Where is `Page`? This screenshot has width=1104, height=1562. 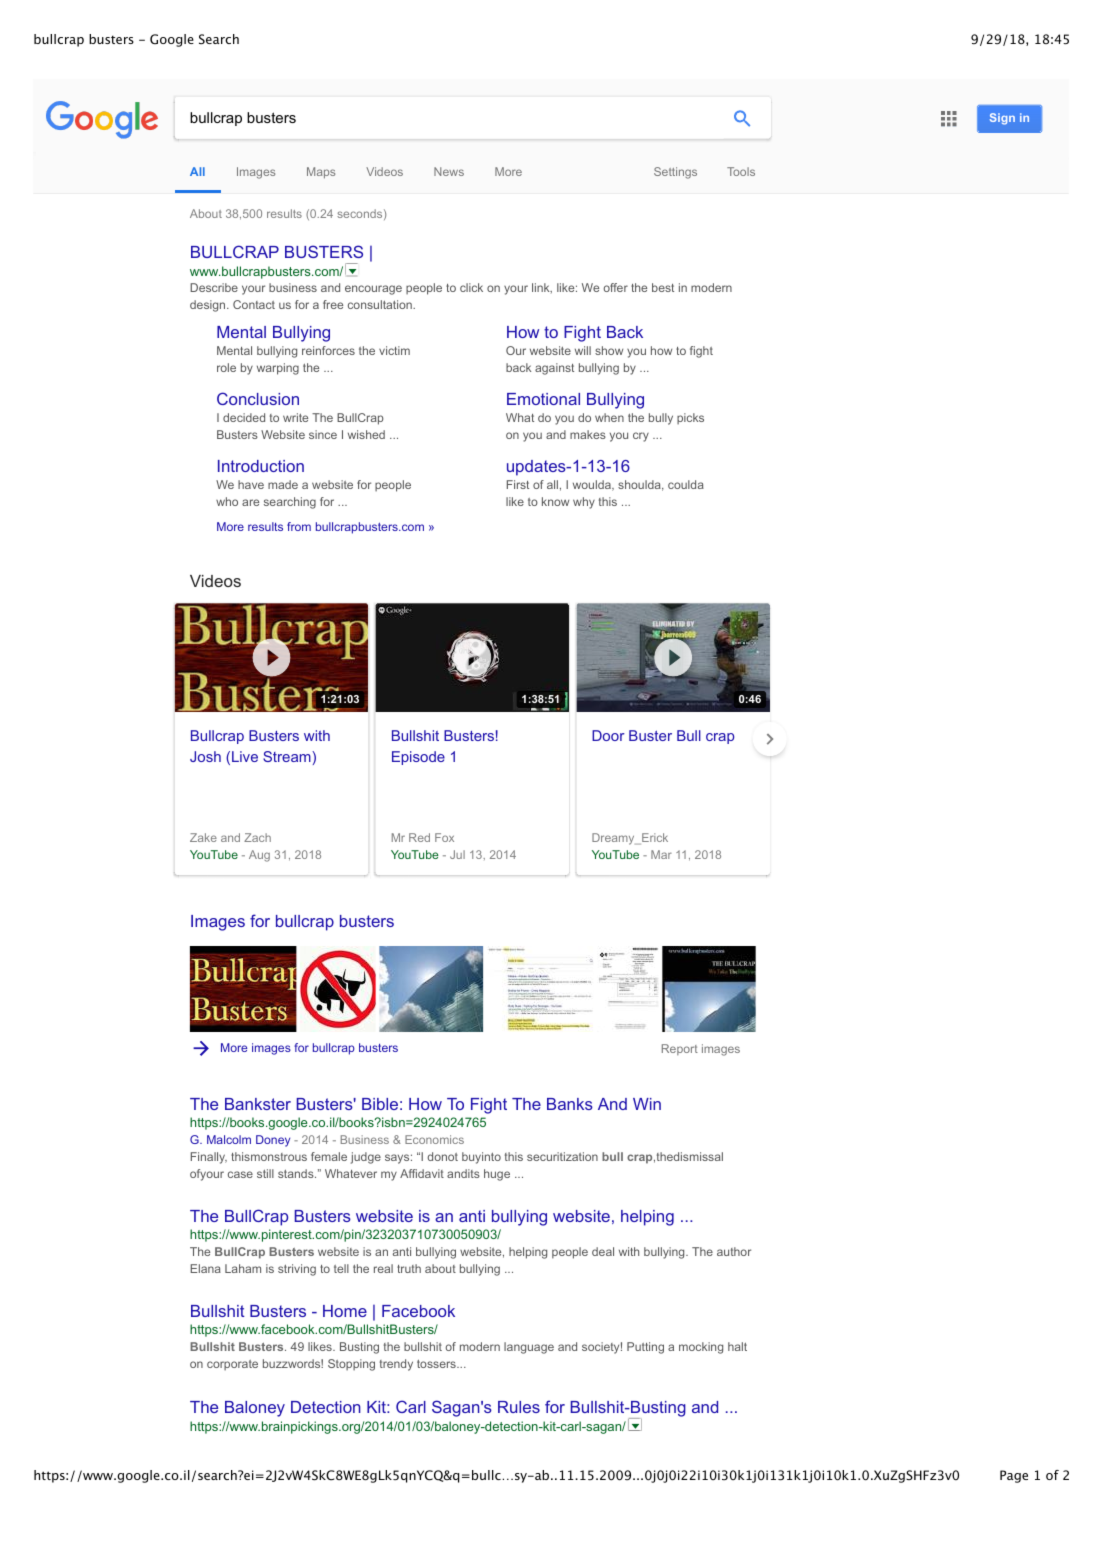
Page is located at coordinates (1014, 1476).
